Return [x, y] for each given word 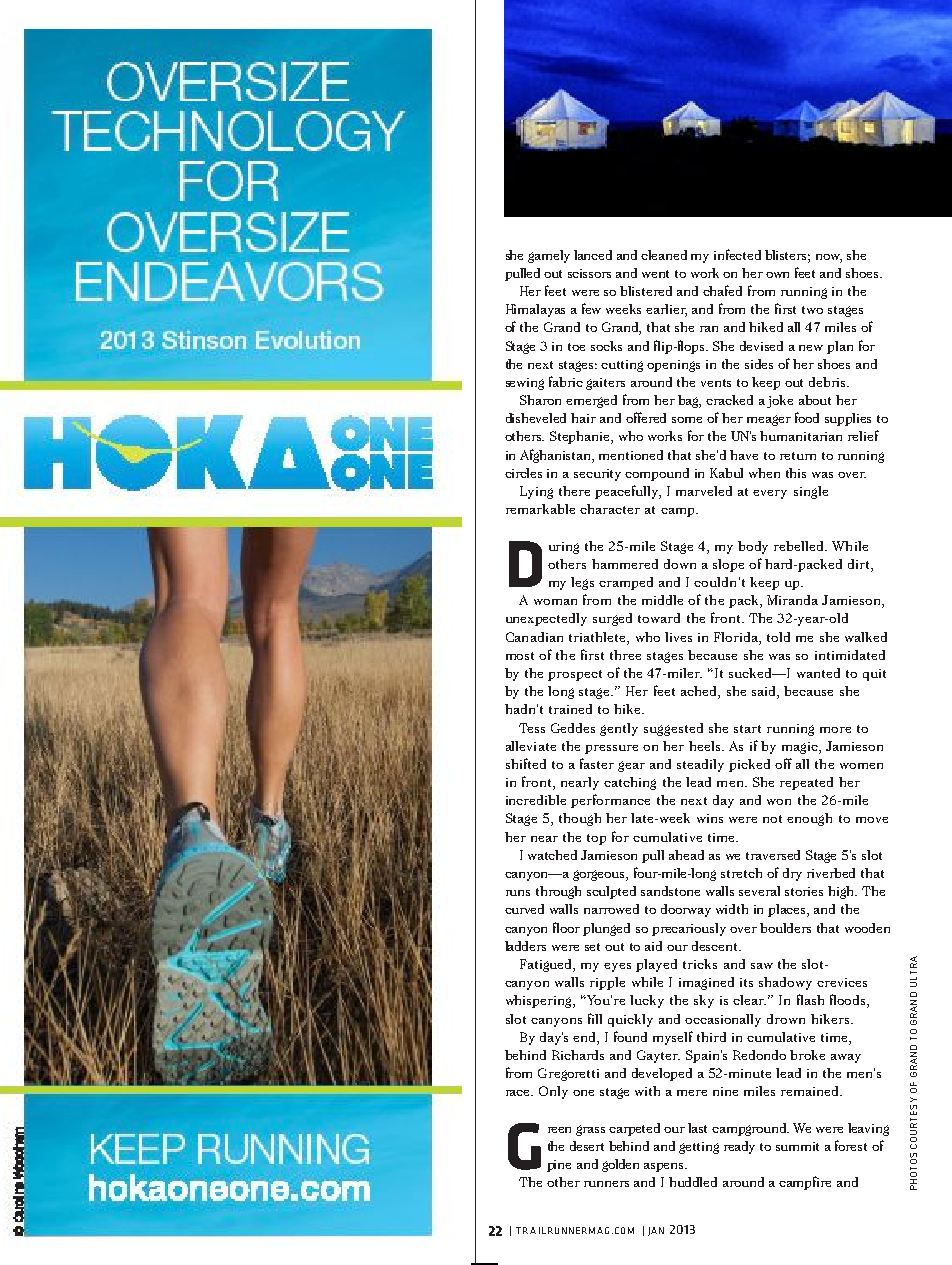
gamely [549, 256]
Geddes [573, 728]
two [812, 310]
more [835, 730]
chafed [722, 290]
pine [559, 1166]
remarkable [540, 509]
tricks [700, 964]
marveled [704, 491]
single [811, 492]
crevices [842, 982]
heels [706, 746]
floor [566, 927]
